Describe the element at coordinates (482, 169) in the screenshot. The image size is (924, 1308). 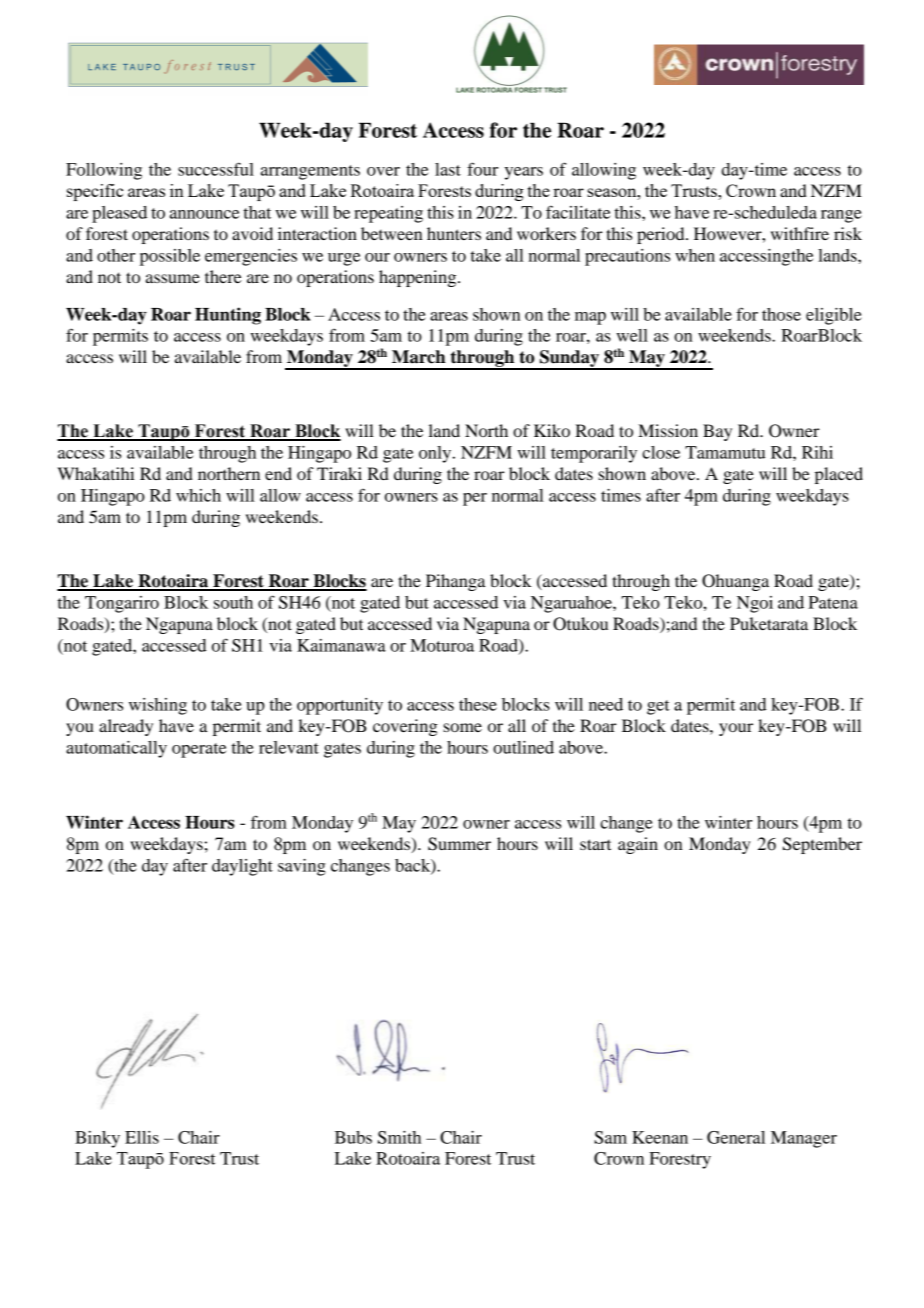
I see `four` at that location.
